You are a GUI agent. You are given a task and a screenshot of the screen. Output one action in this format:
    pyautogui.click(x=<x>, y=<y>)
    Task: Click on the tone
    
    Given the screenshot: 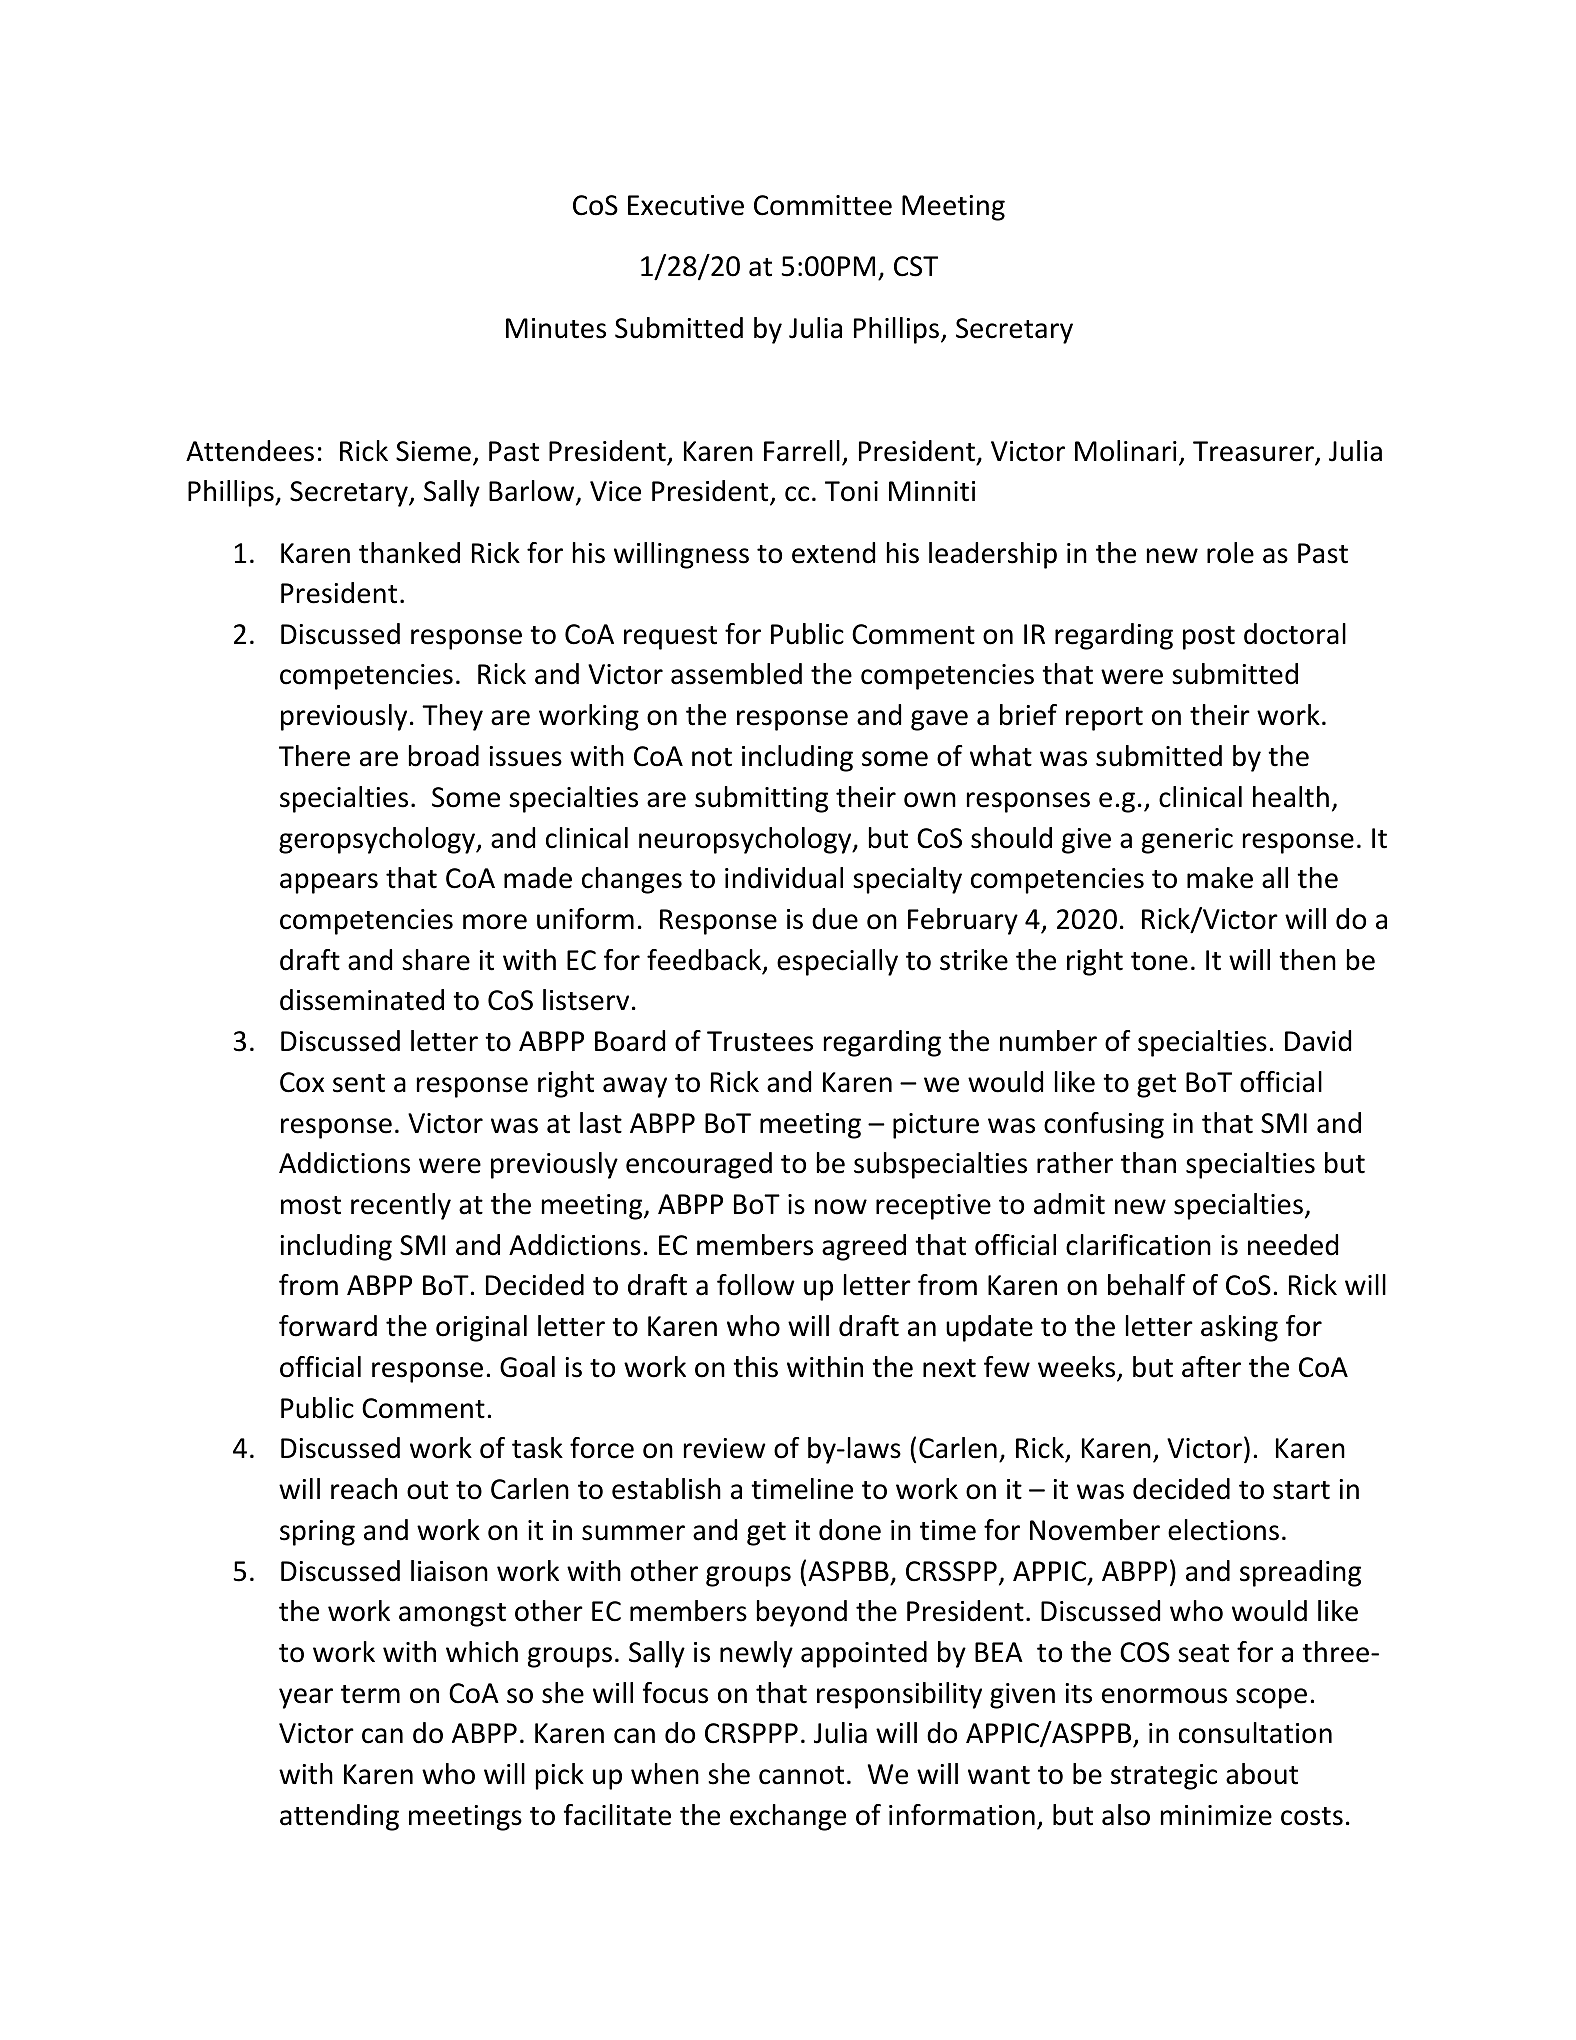 What is the action you would take?
    pyautogui.click(x=1159, y=961)
